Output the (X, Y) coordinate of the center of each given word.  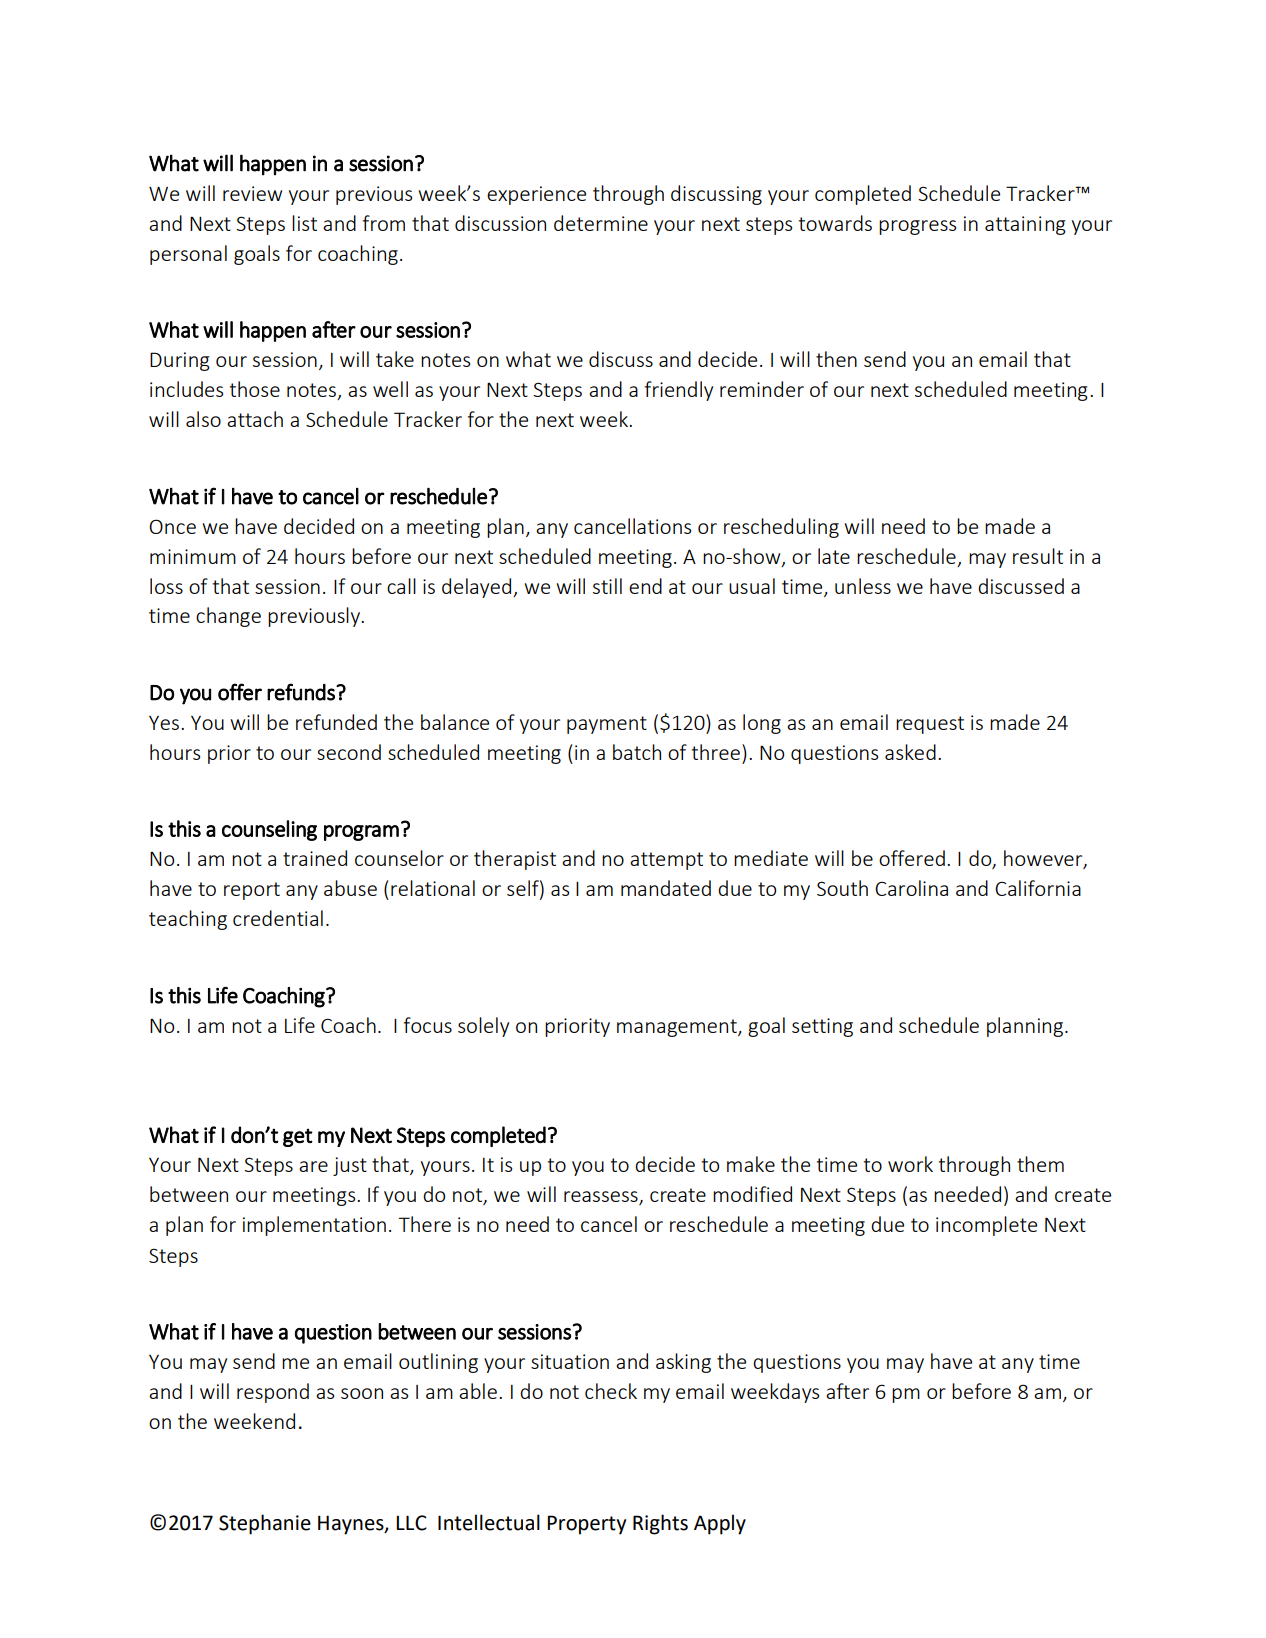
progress (917, 227)
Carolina (911, 888)
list (304, 223)
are (313, 1166)
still (607, 586)
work (910, 1164)
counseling (269, 830)
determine (601, 223)
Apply (720, 1524)
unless (863, 586)
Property (586, 1525)
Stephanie (265, 1524)
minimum (193, 556)
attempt (666, 861)
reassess (602, 1198)
